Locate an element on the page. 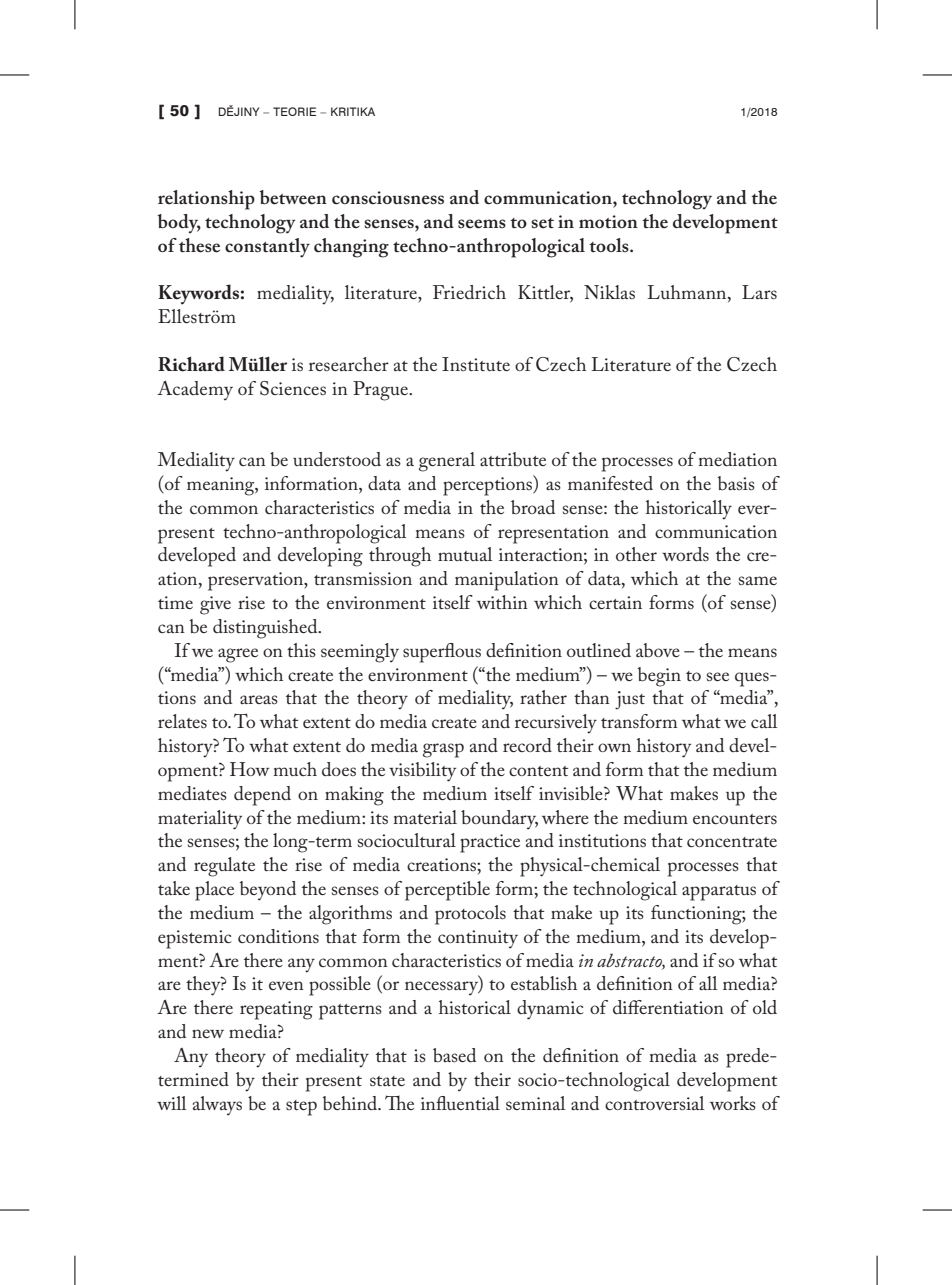 Image resolution: width=952 pixels, height=1285 pixels. superflous is located at coordinates (442, 653).
